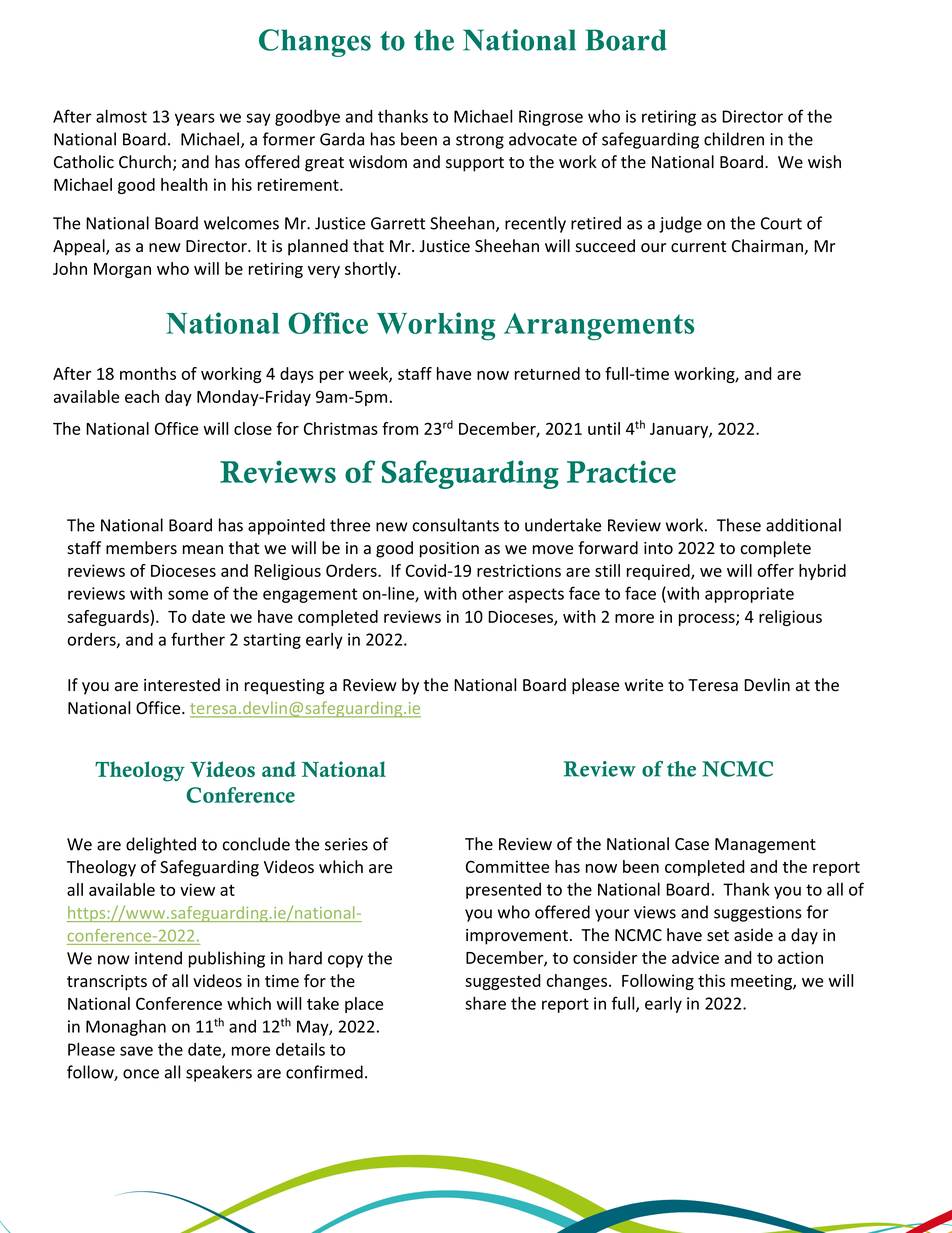 The width and height of the image is (952, 1233). I want to click on months, so click(148, 373).
